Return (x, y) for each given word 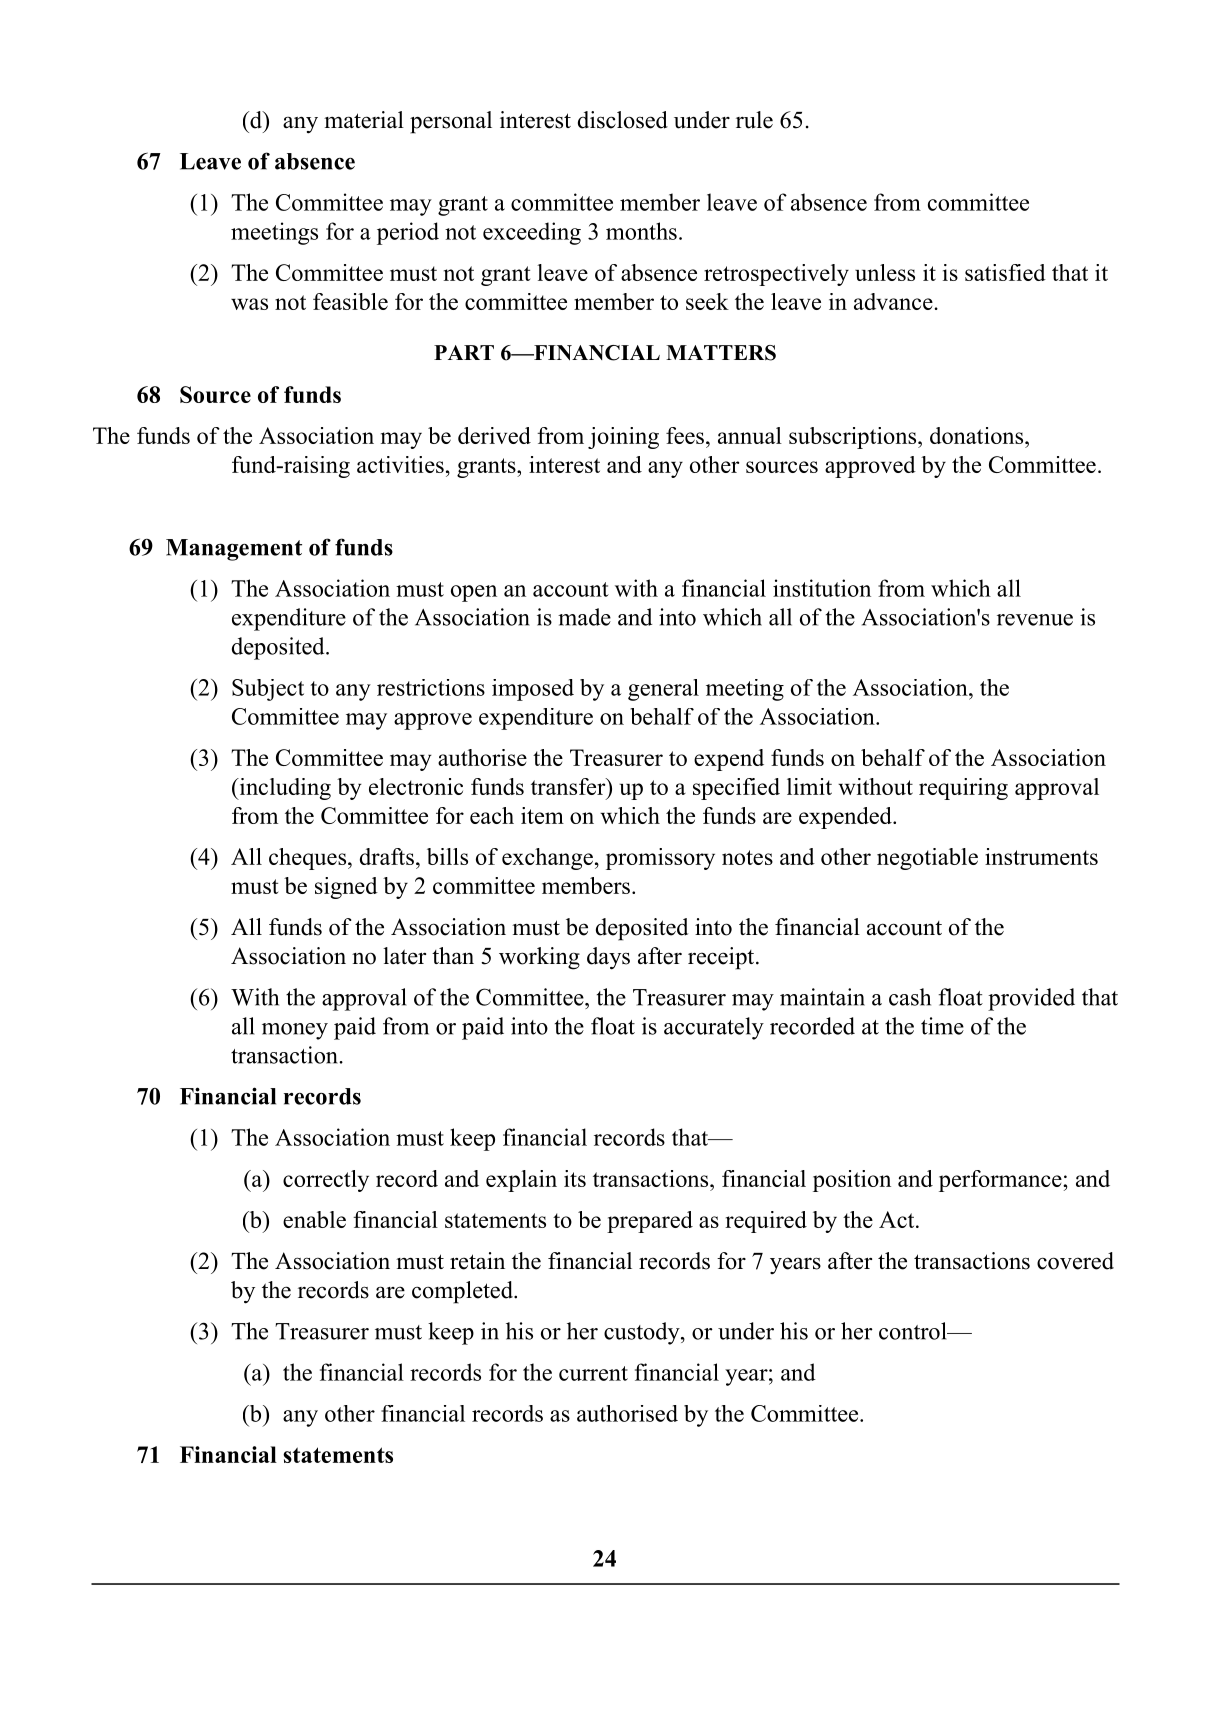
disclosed (623, 120)
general (663, 690)
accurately (714, 1028)
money (295, 1031)
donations (976, 435)
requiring (963, 789)
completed (463, 1292)
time (942, 1026)
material (364, 120)
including (284, 789)
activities (400, 464)
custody (643, 1333)
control (914, 1331)
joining (623, 438)
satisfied (1005, 272)
